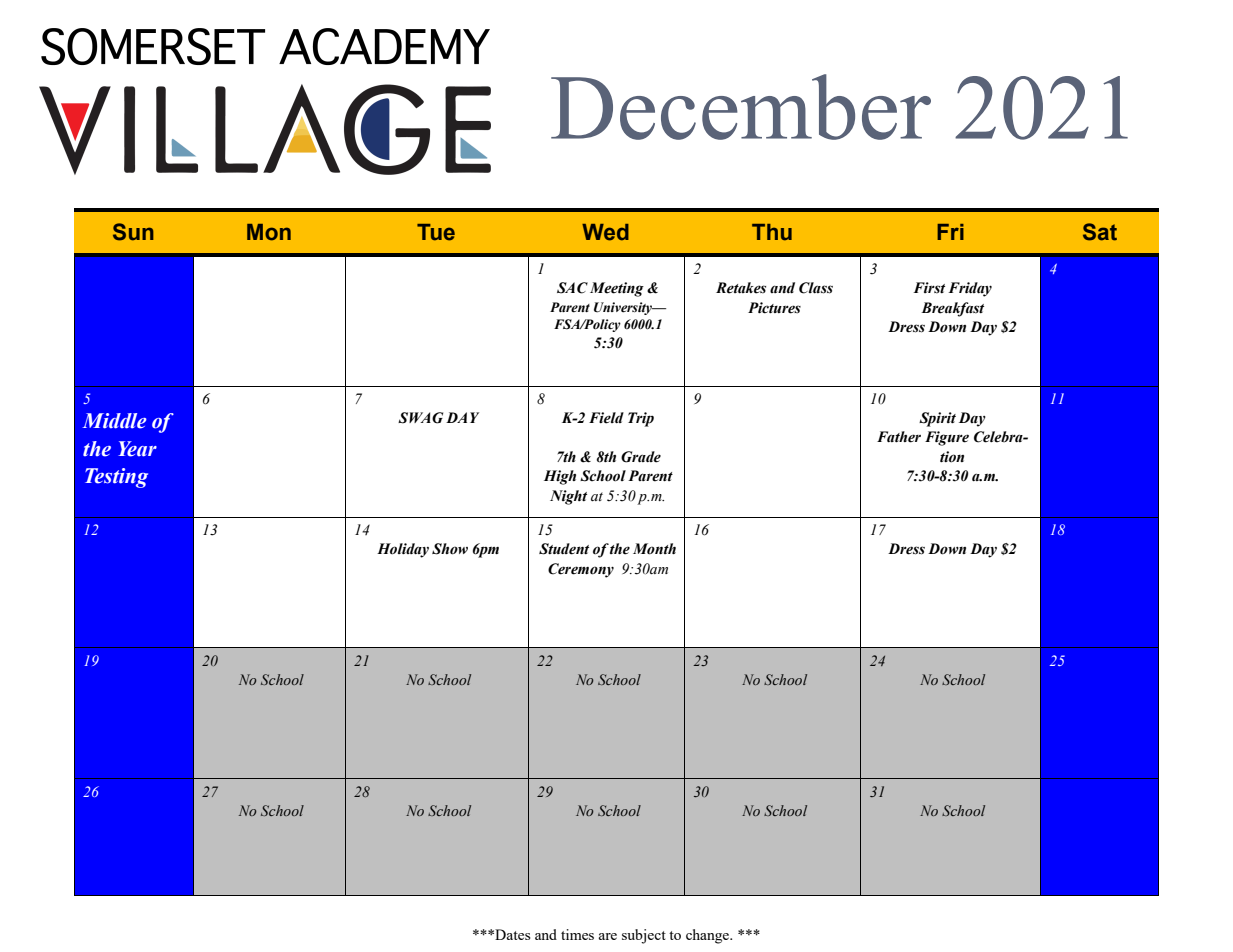 Image resolution: width=1233 pixels, height=952 pixels. Describe the element at coordinates (403, 550) in the screenshot. I see `Holiday` at that location.
